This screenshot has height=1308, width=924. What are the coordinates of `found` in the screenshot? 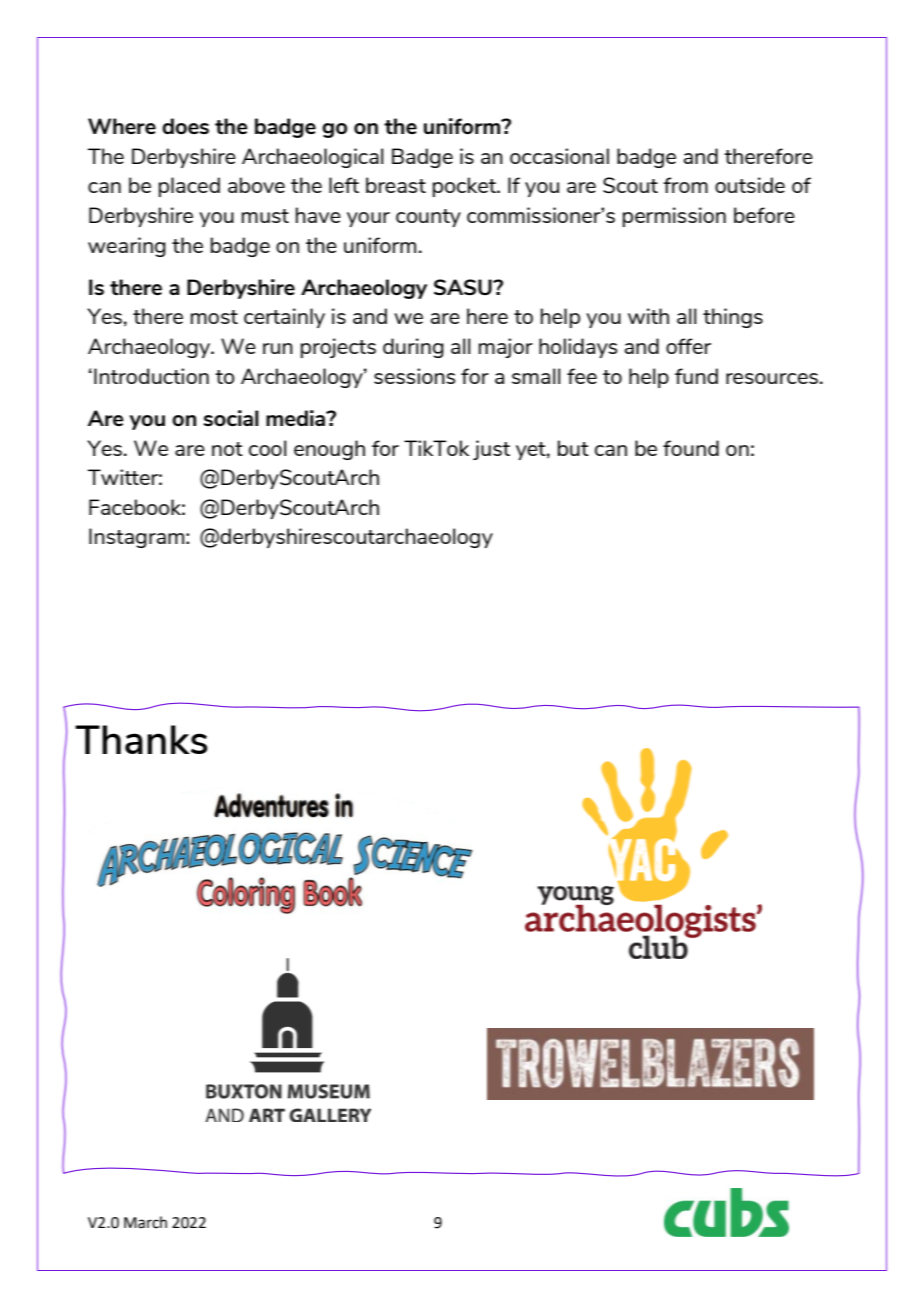 It's located at (691, 448).
